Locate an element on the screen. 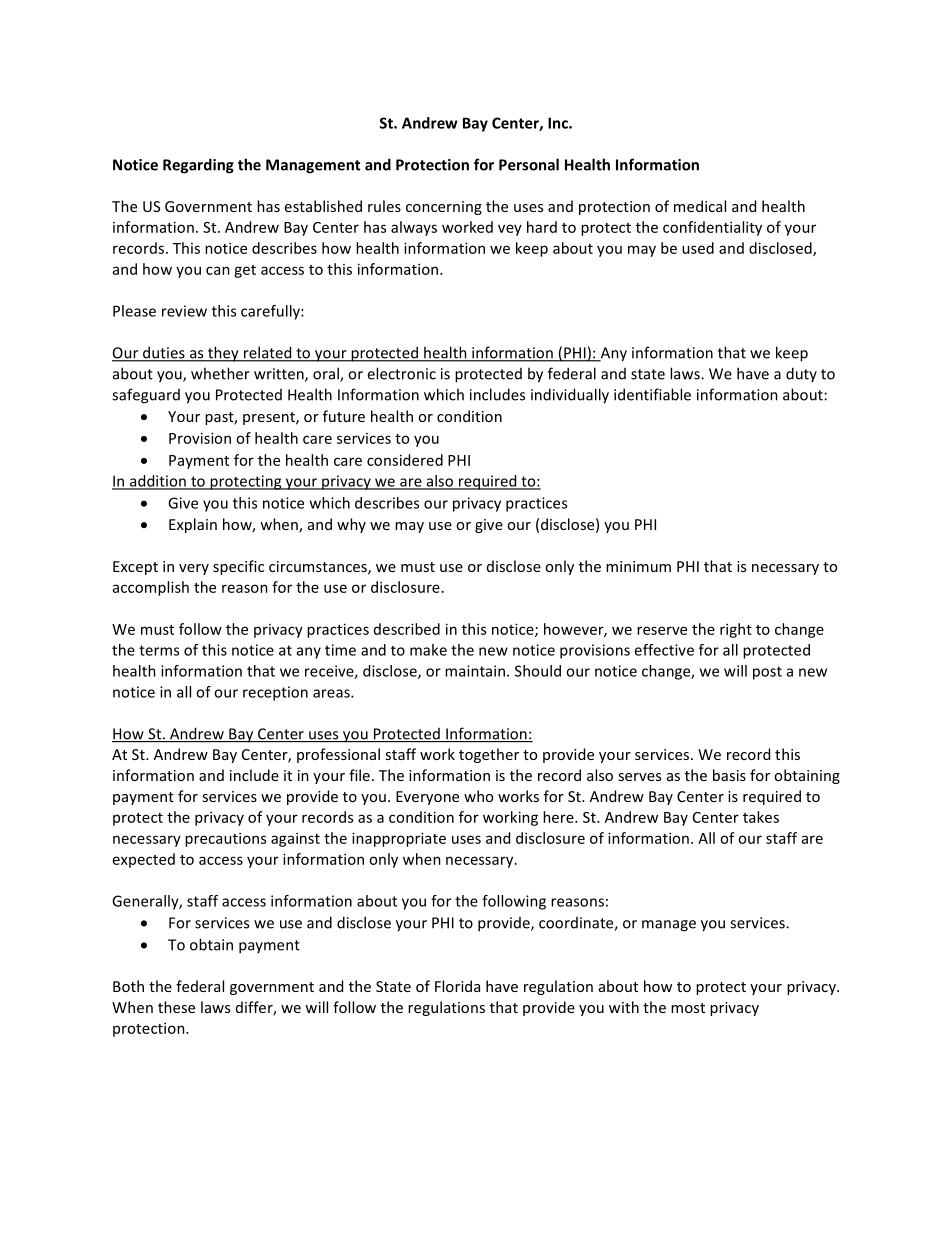 The width and height of the screenshot is (952, 1233). Regarding is located at coordinates (198, 166).
